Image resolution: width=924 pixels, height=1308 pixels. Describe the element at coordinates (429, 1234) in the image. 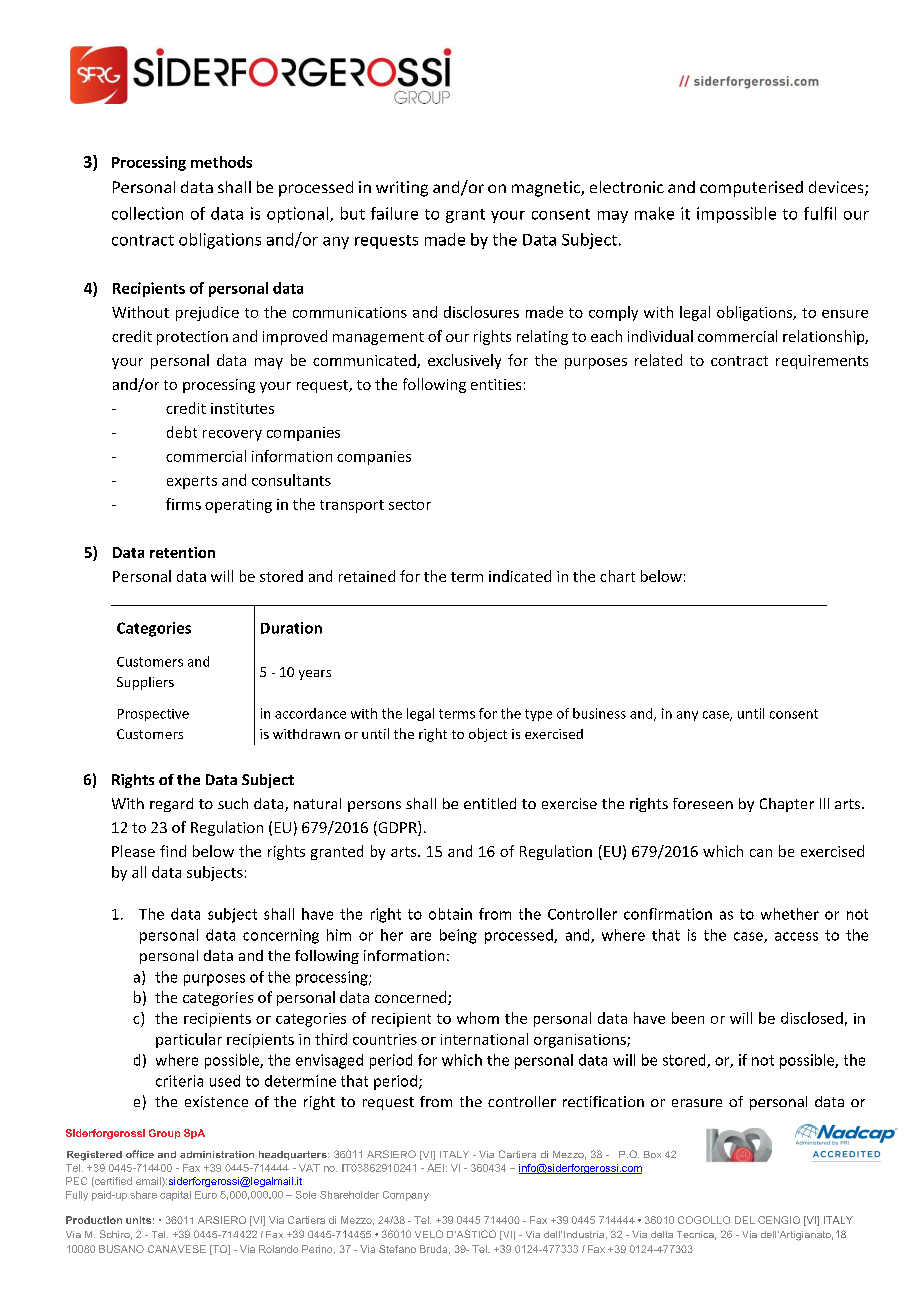

I see `VELO` at that location.
